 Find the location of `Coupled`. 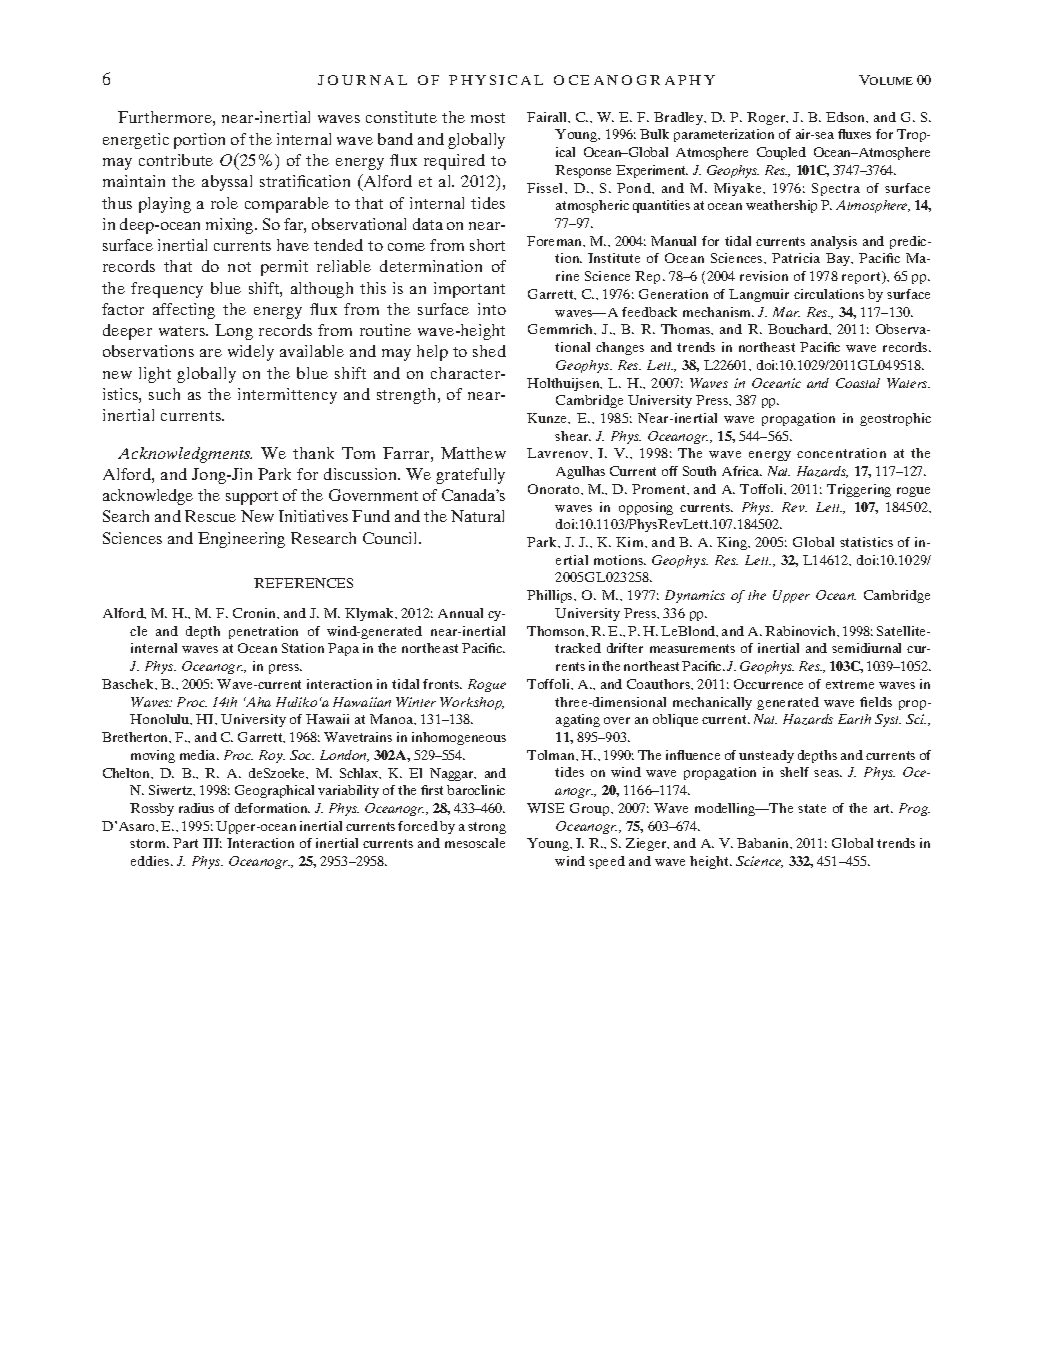

Coupled is located at coordinates (781, 153).
